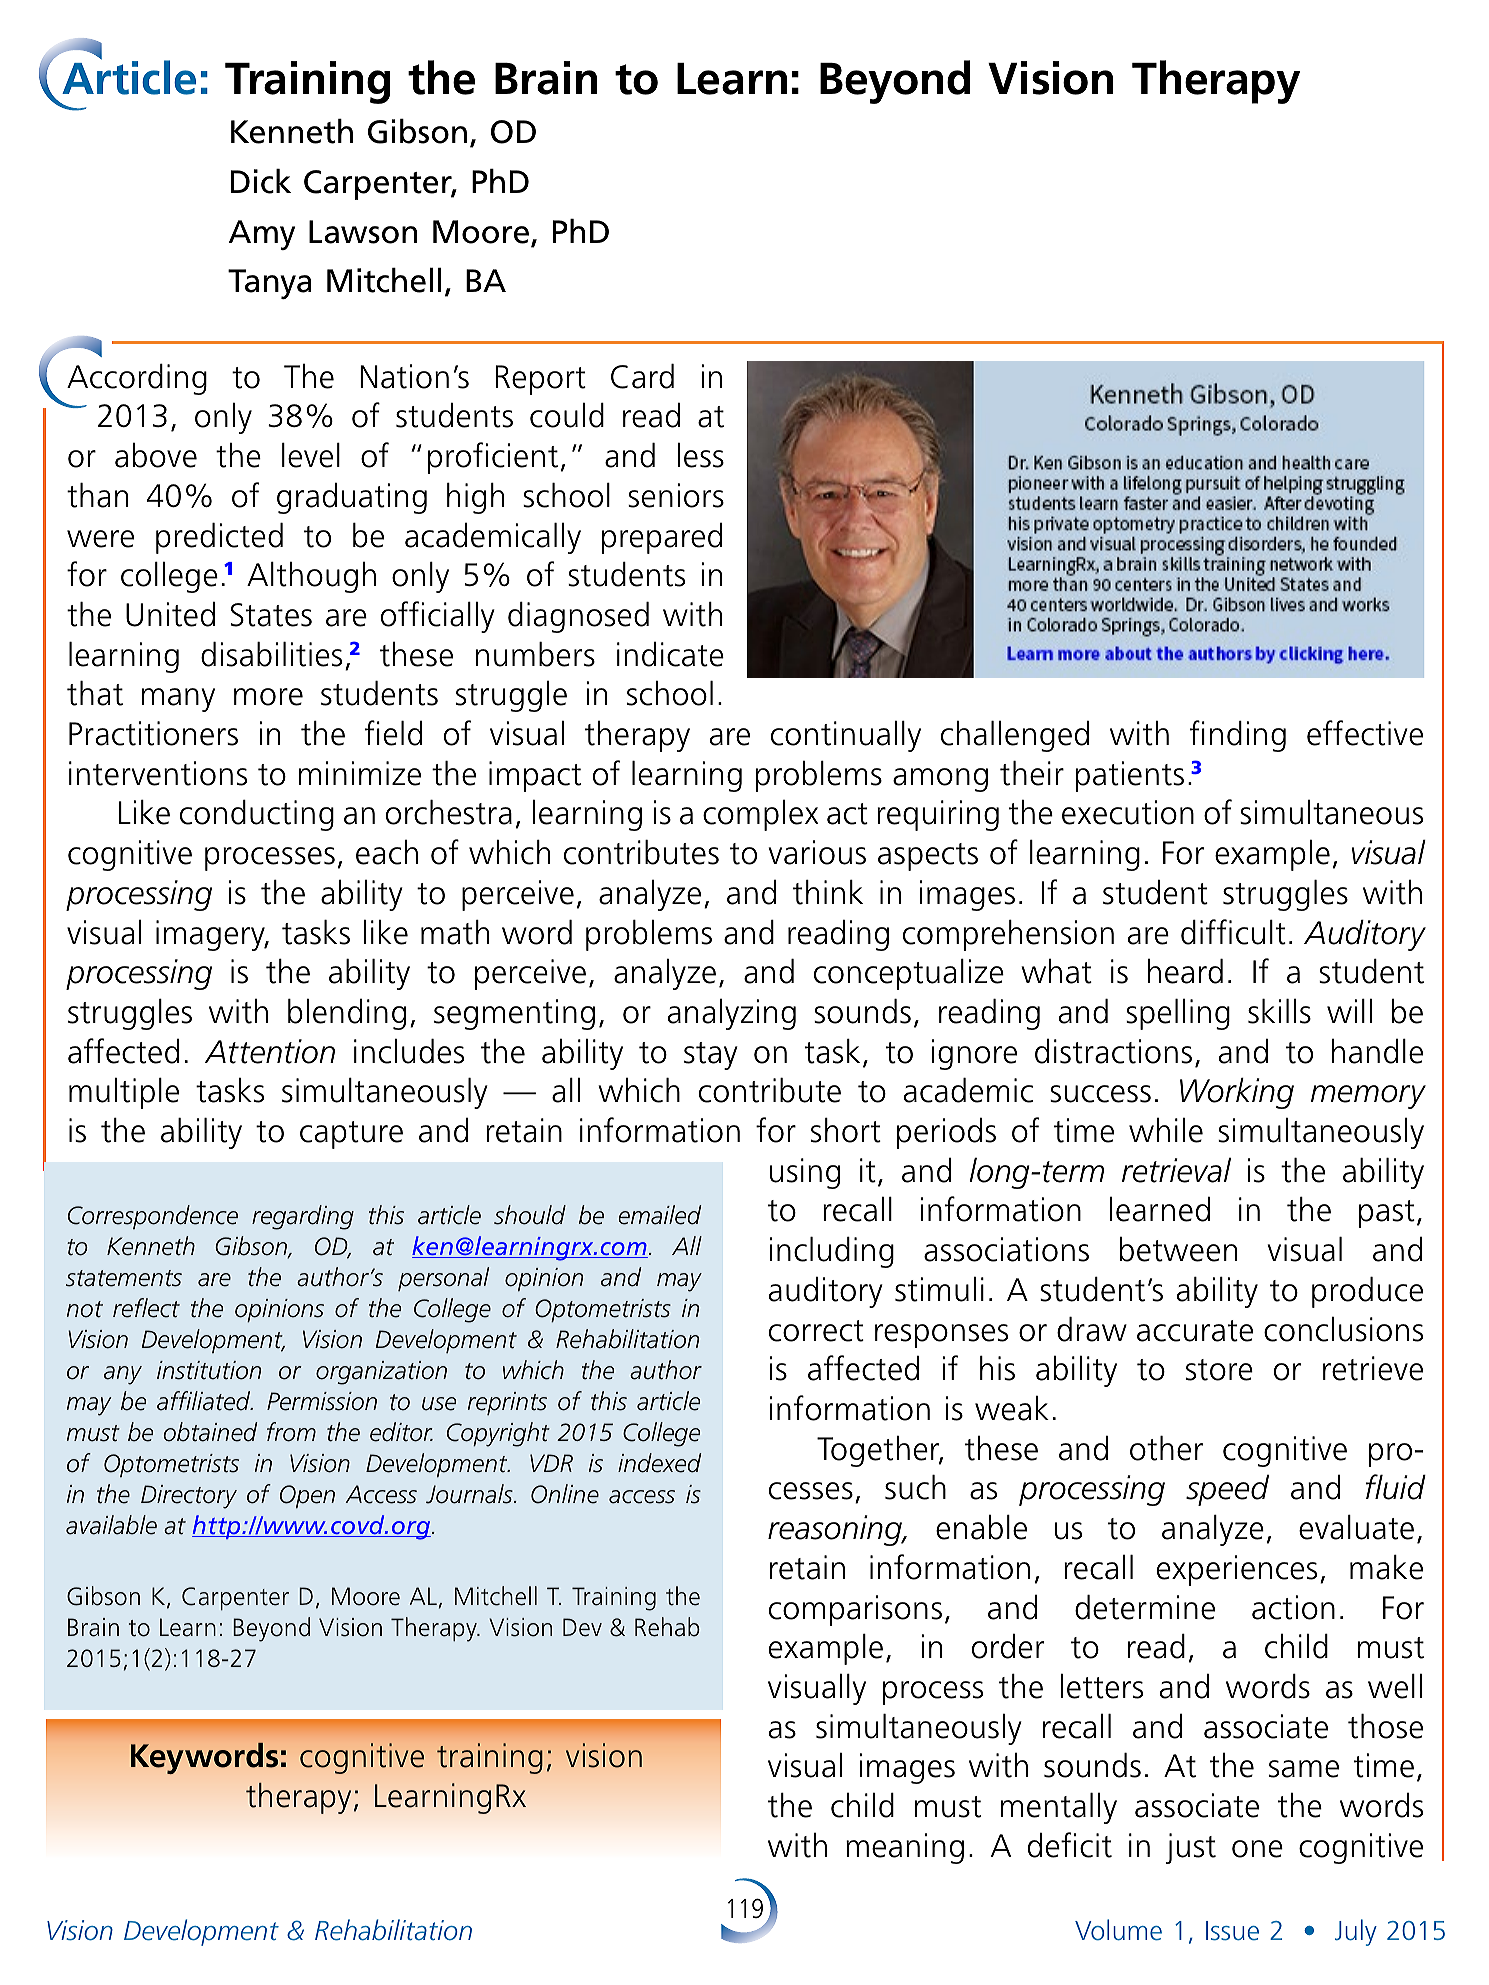 The width and height of the page is (1489, 1985). I want to click on execution, so click(1128, 812).
